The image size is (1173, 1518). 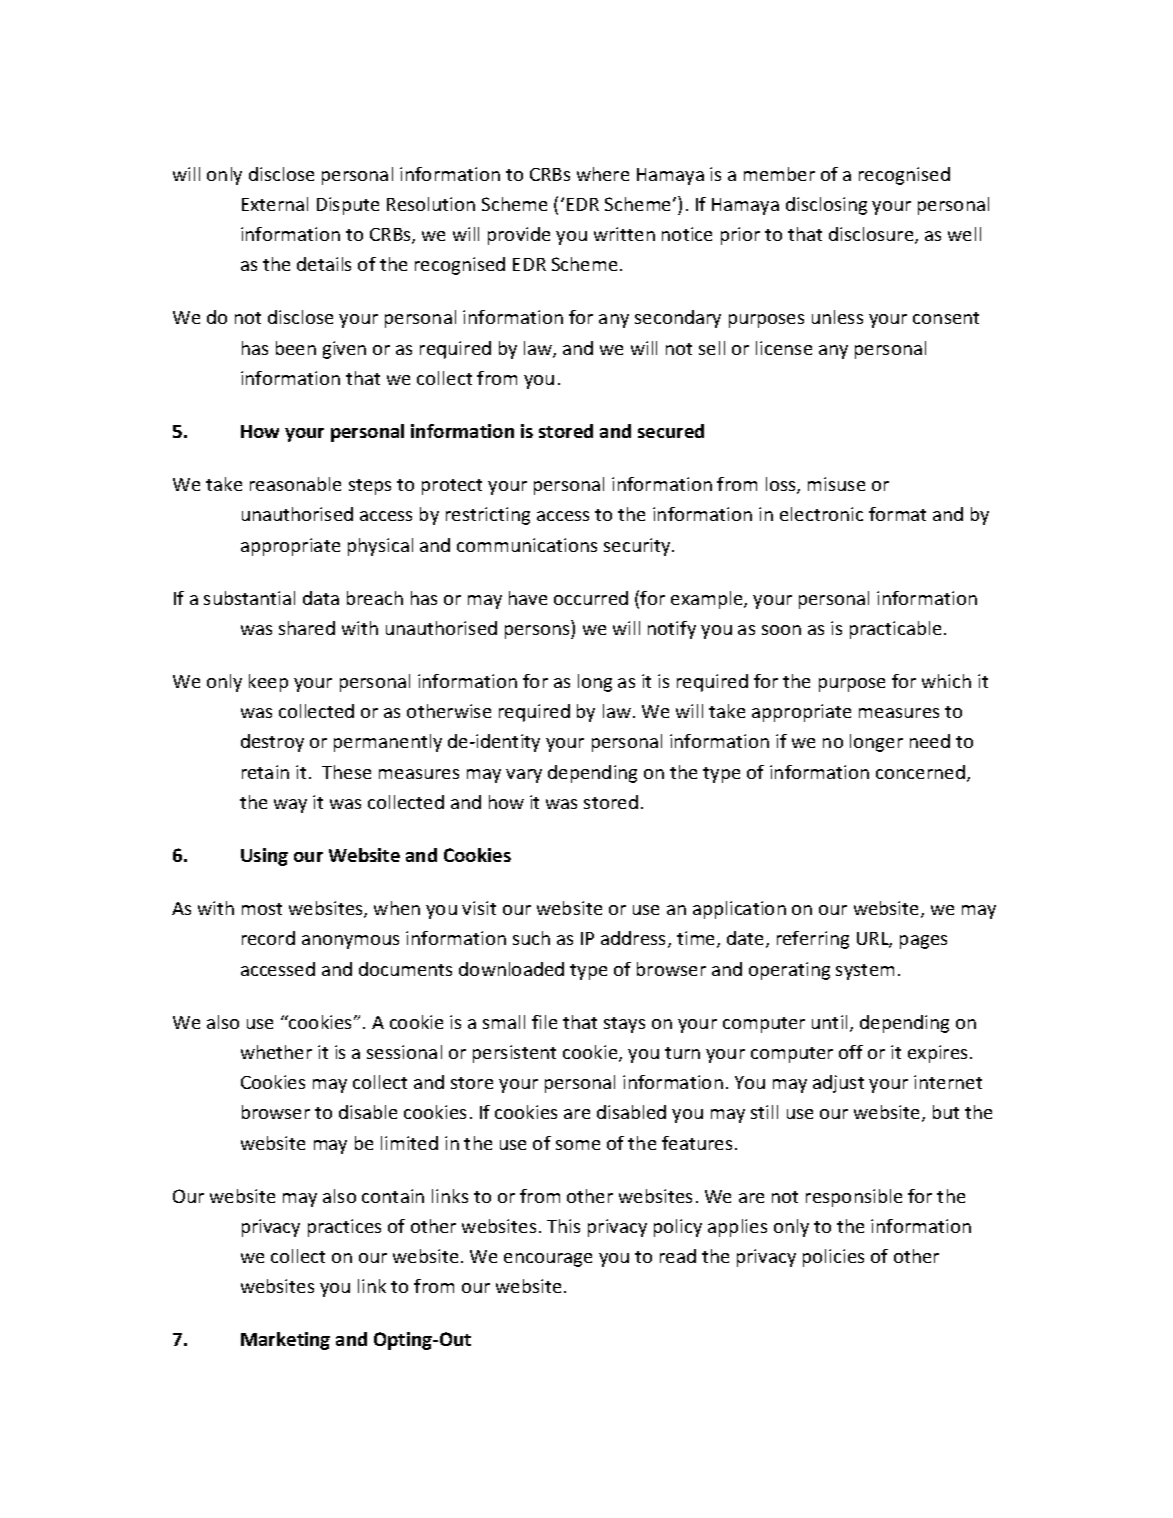 What do you see at coordinates (865, 972) in the document?
I see `system` at bounding box center [865, 972].
